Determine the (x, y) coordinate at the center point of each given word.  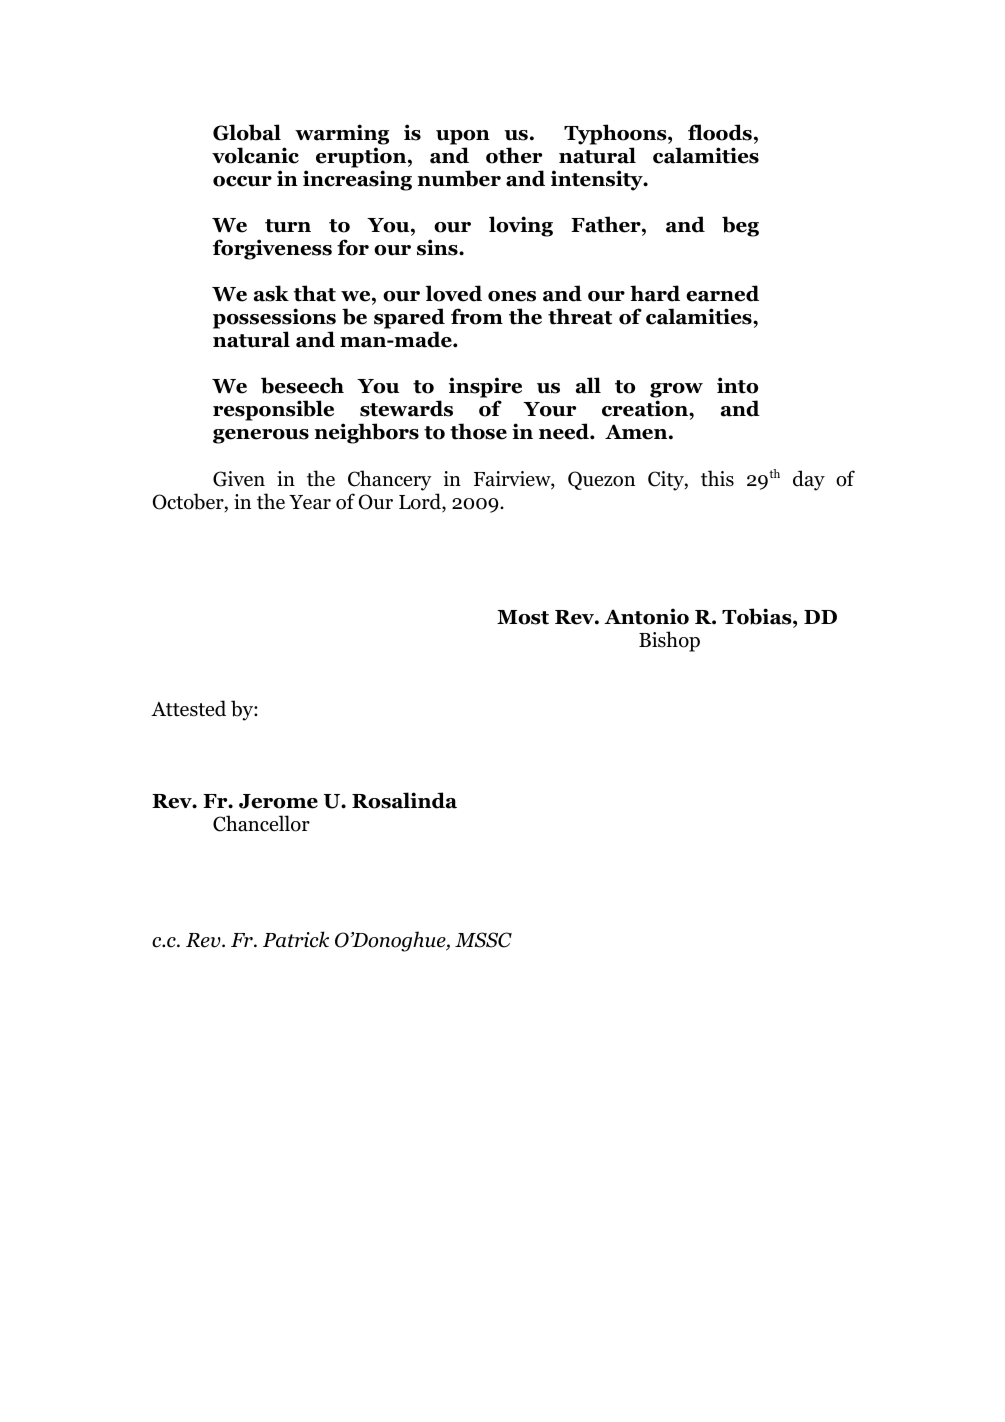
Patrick (296, 939)
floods (720, 132)
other (514, 155)
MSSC (483, 940)
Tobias (758, 616)
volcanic (255, 155)
